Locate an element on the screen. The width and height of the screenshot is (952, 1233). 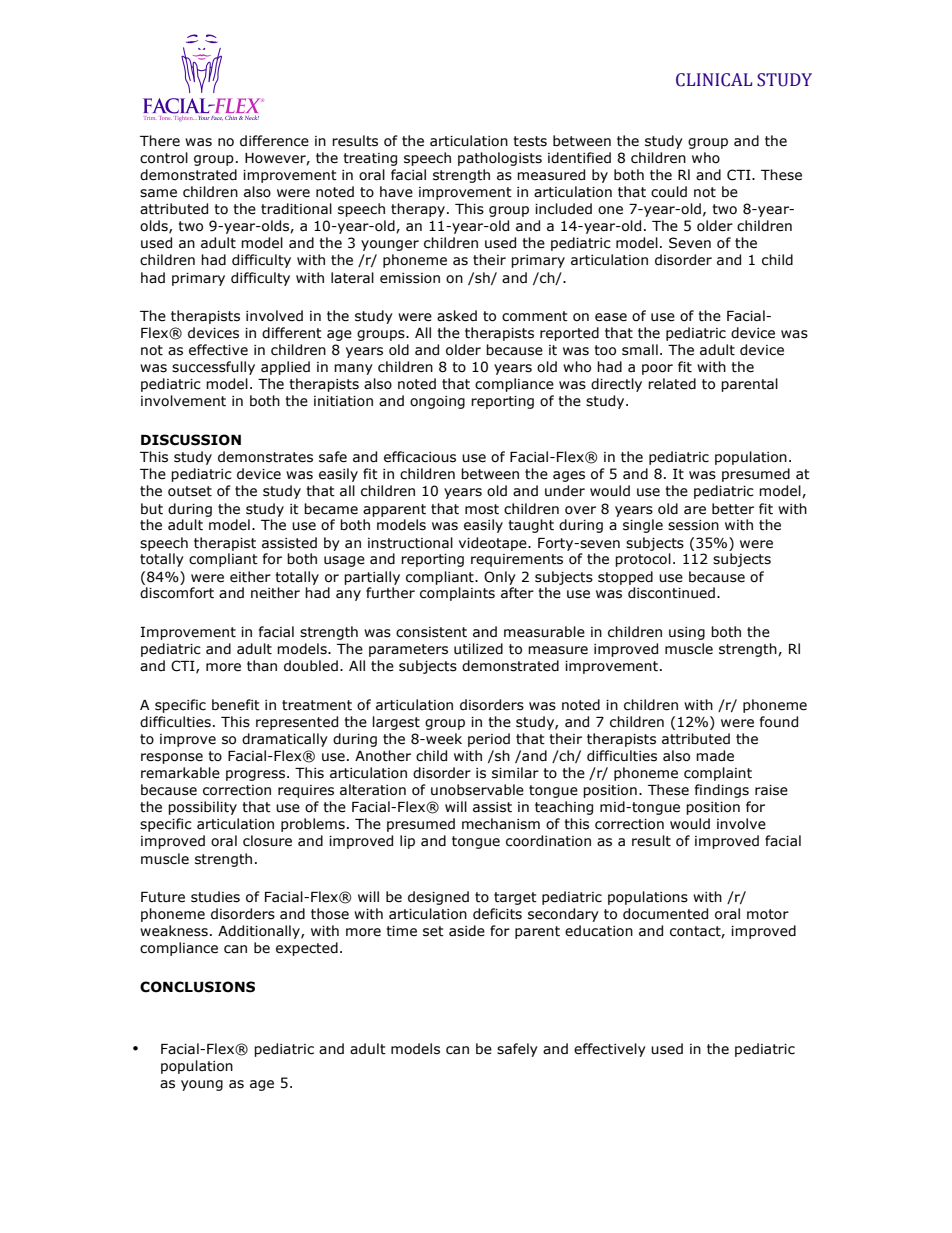
Only is located at coordinates (500, 578).
